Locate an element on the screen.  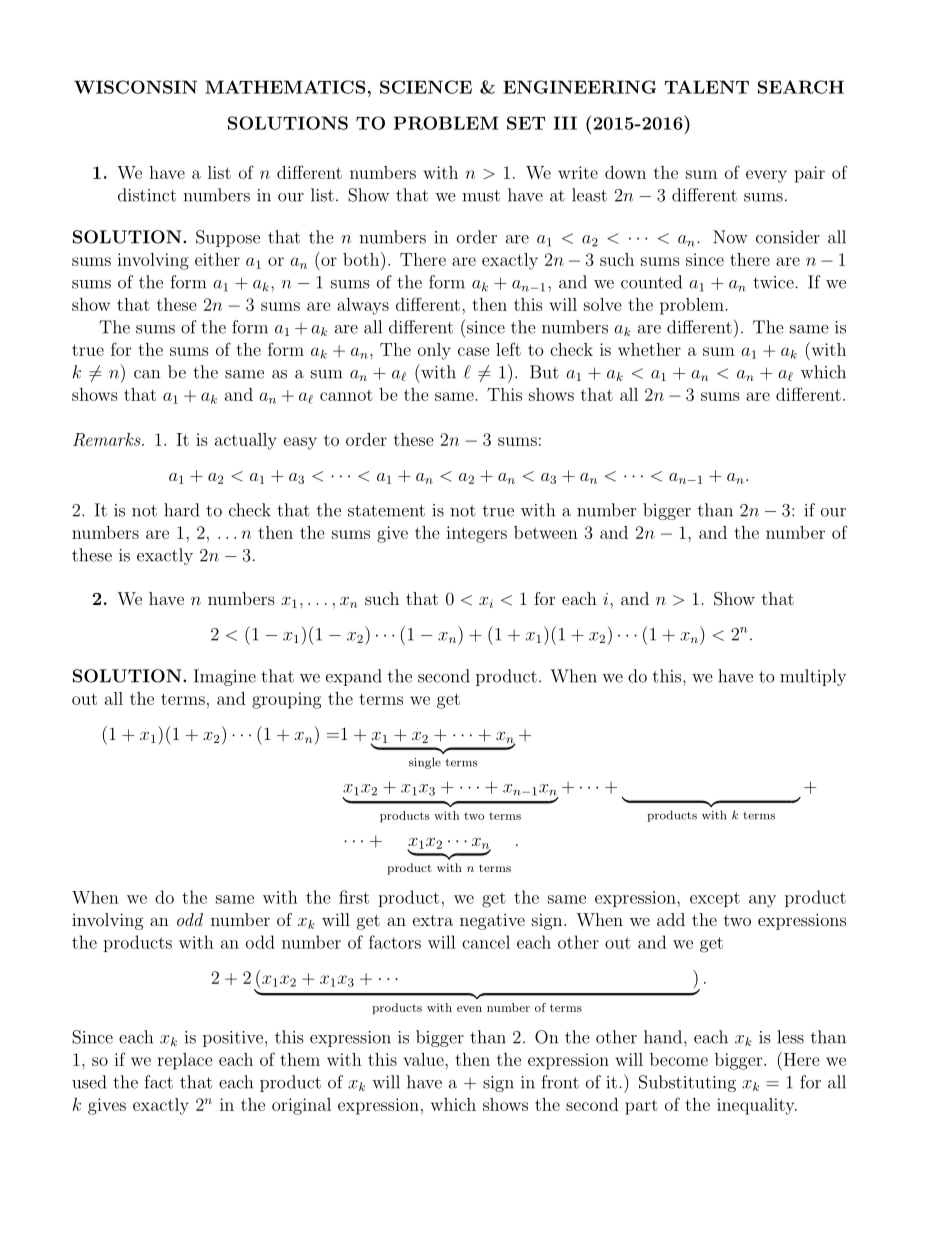
TALENT is located at coordinates (707, 87).
